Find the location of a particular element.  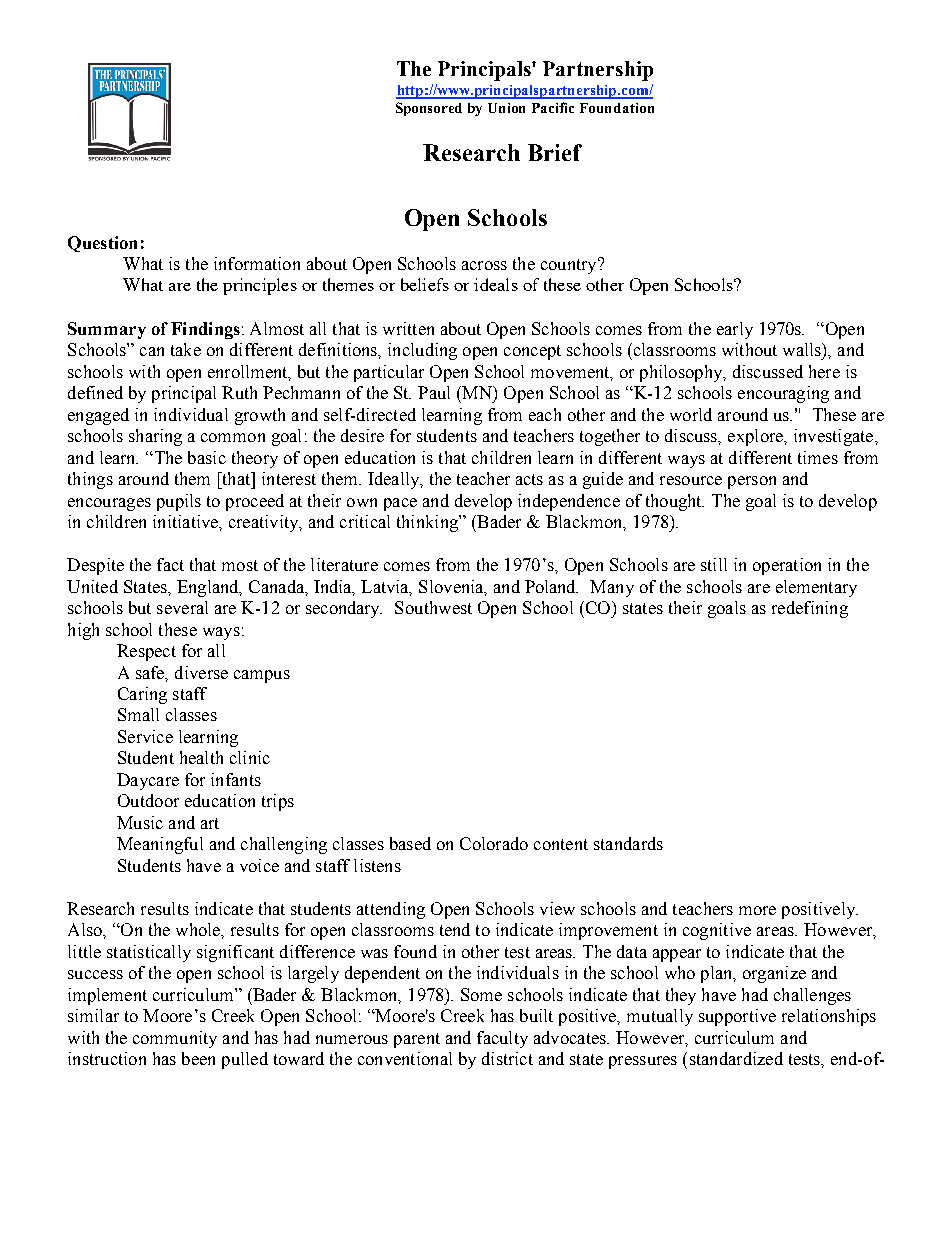

Question is located at coordinates (102, 244).
